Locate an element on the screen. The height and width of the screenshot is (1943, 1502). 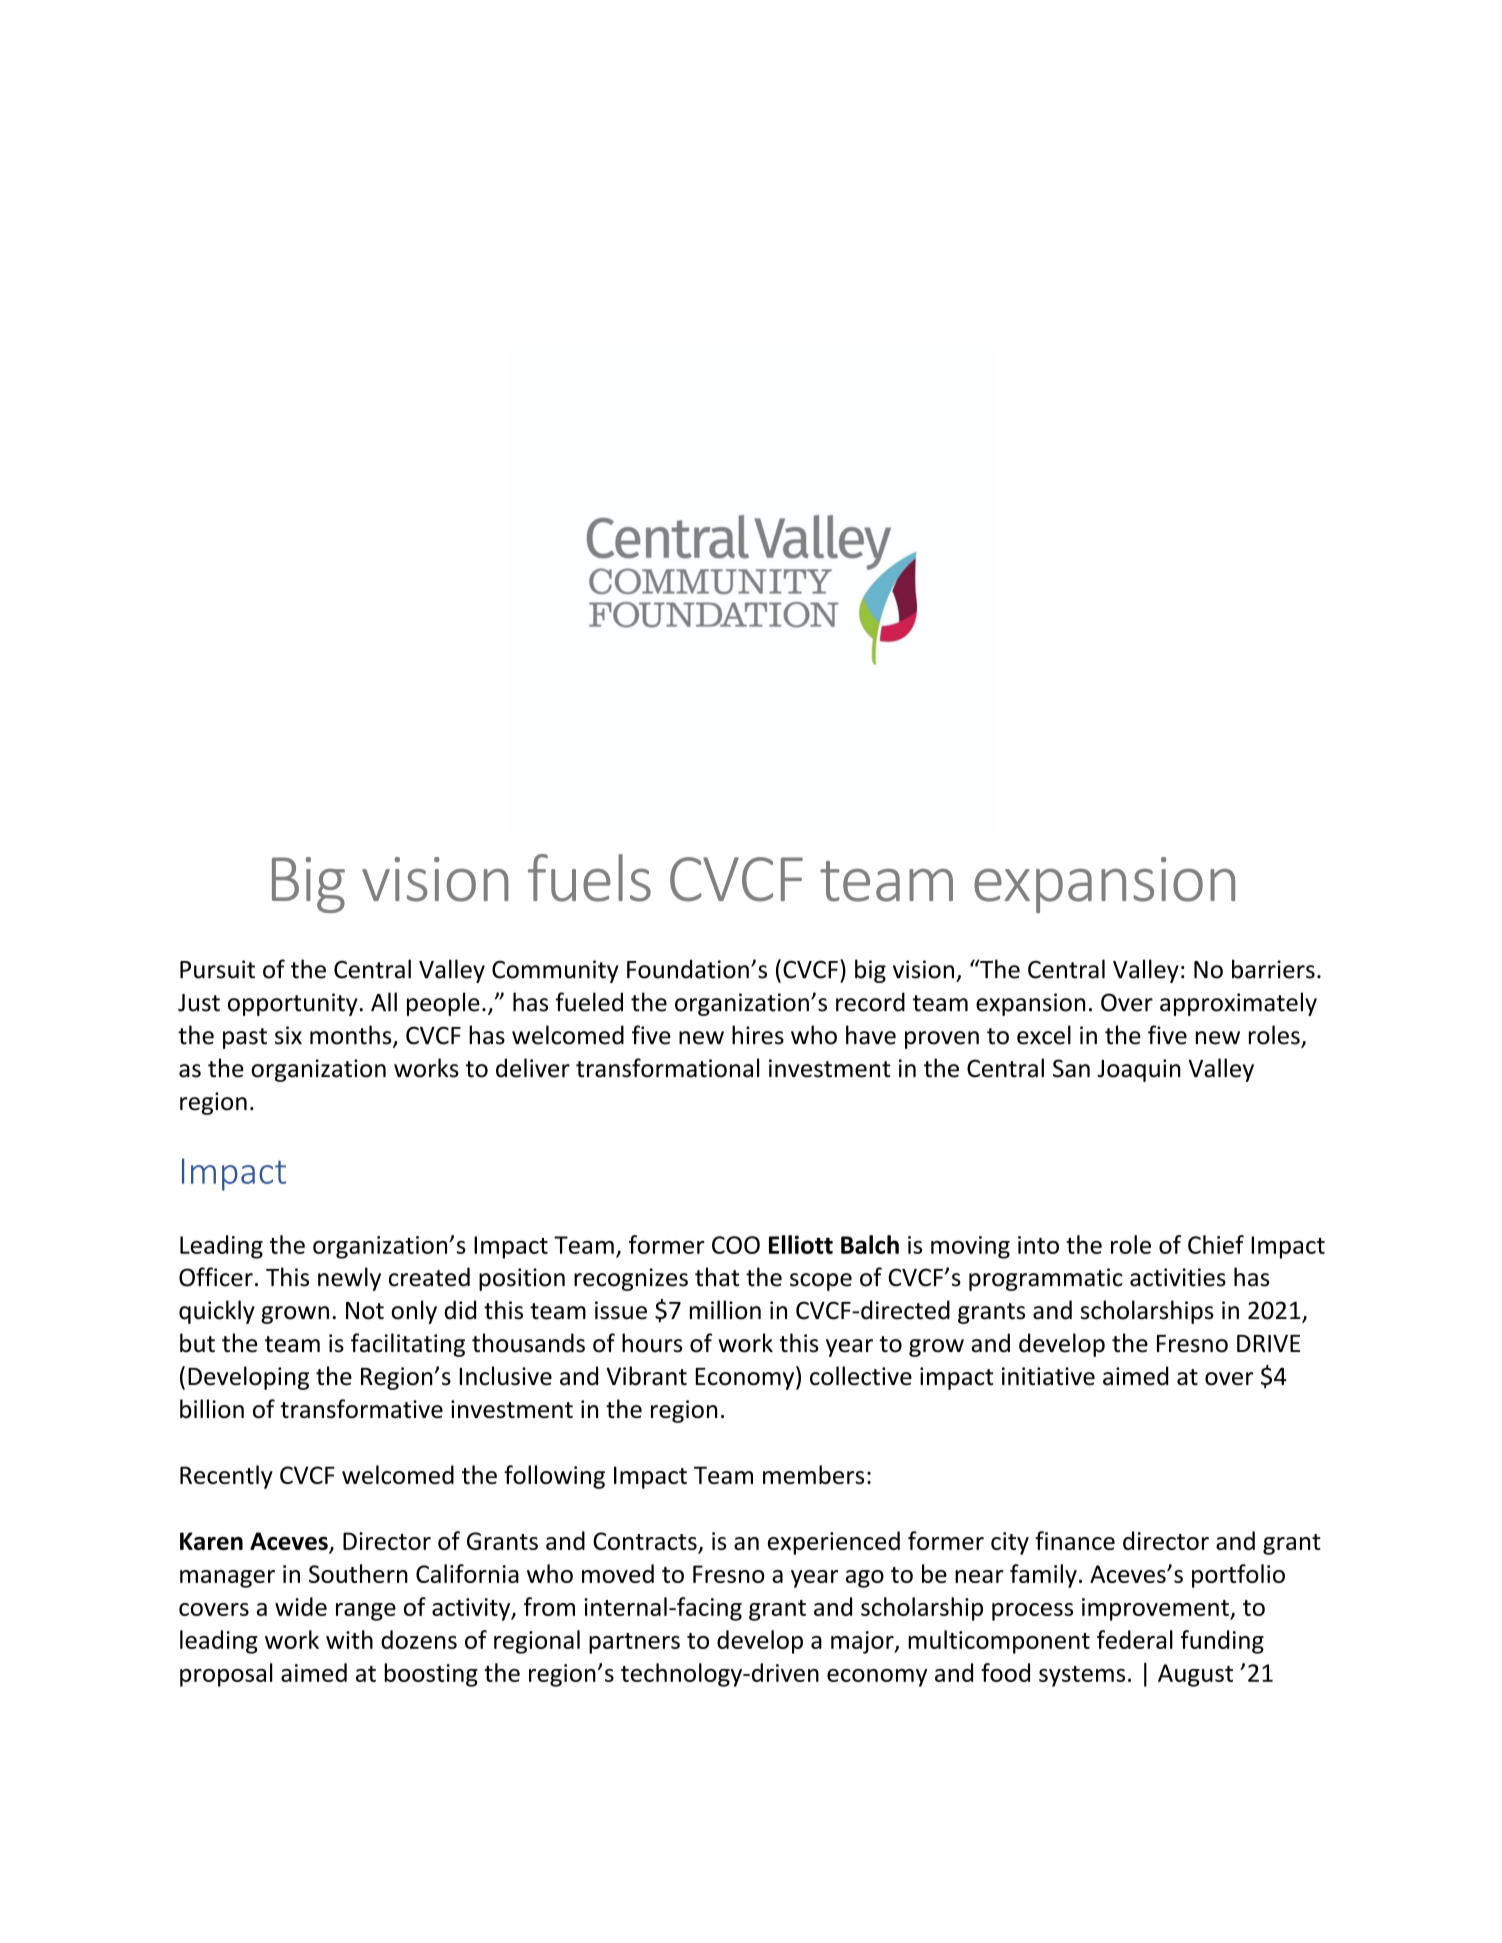
federal is located at coordinates (1135, 1639).
